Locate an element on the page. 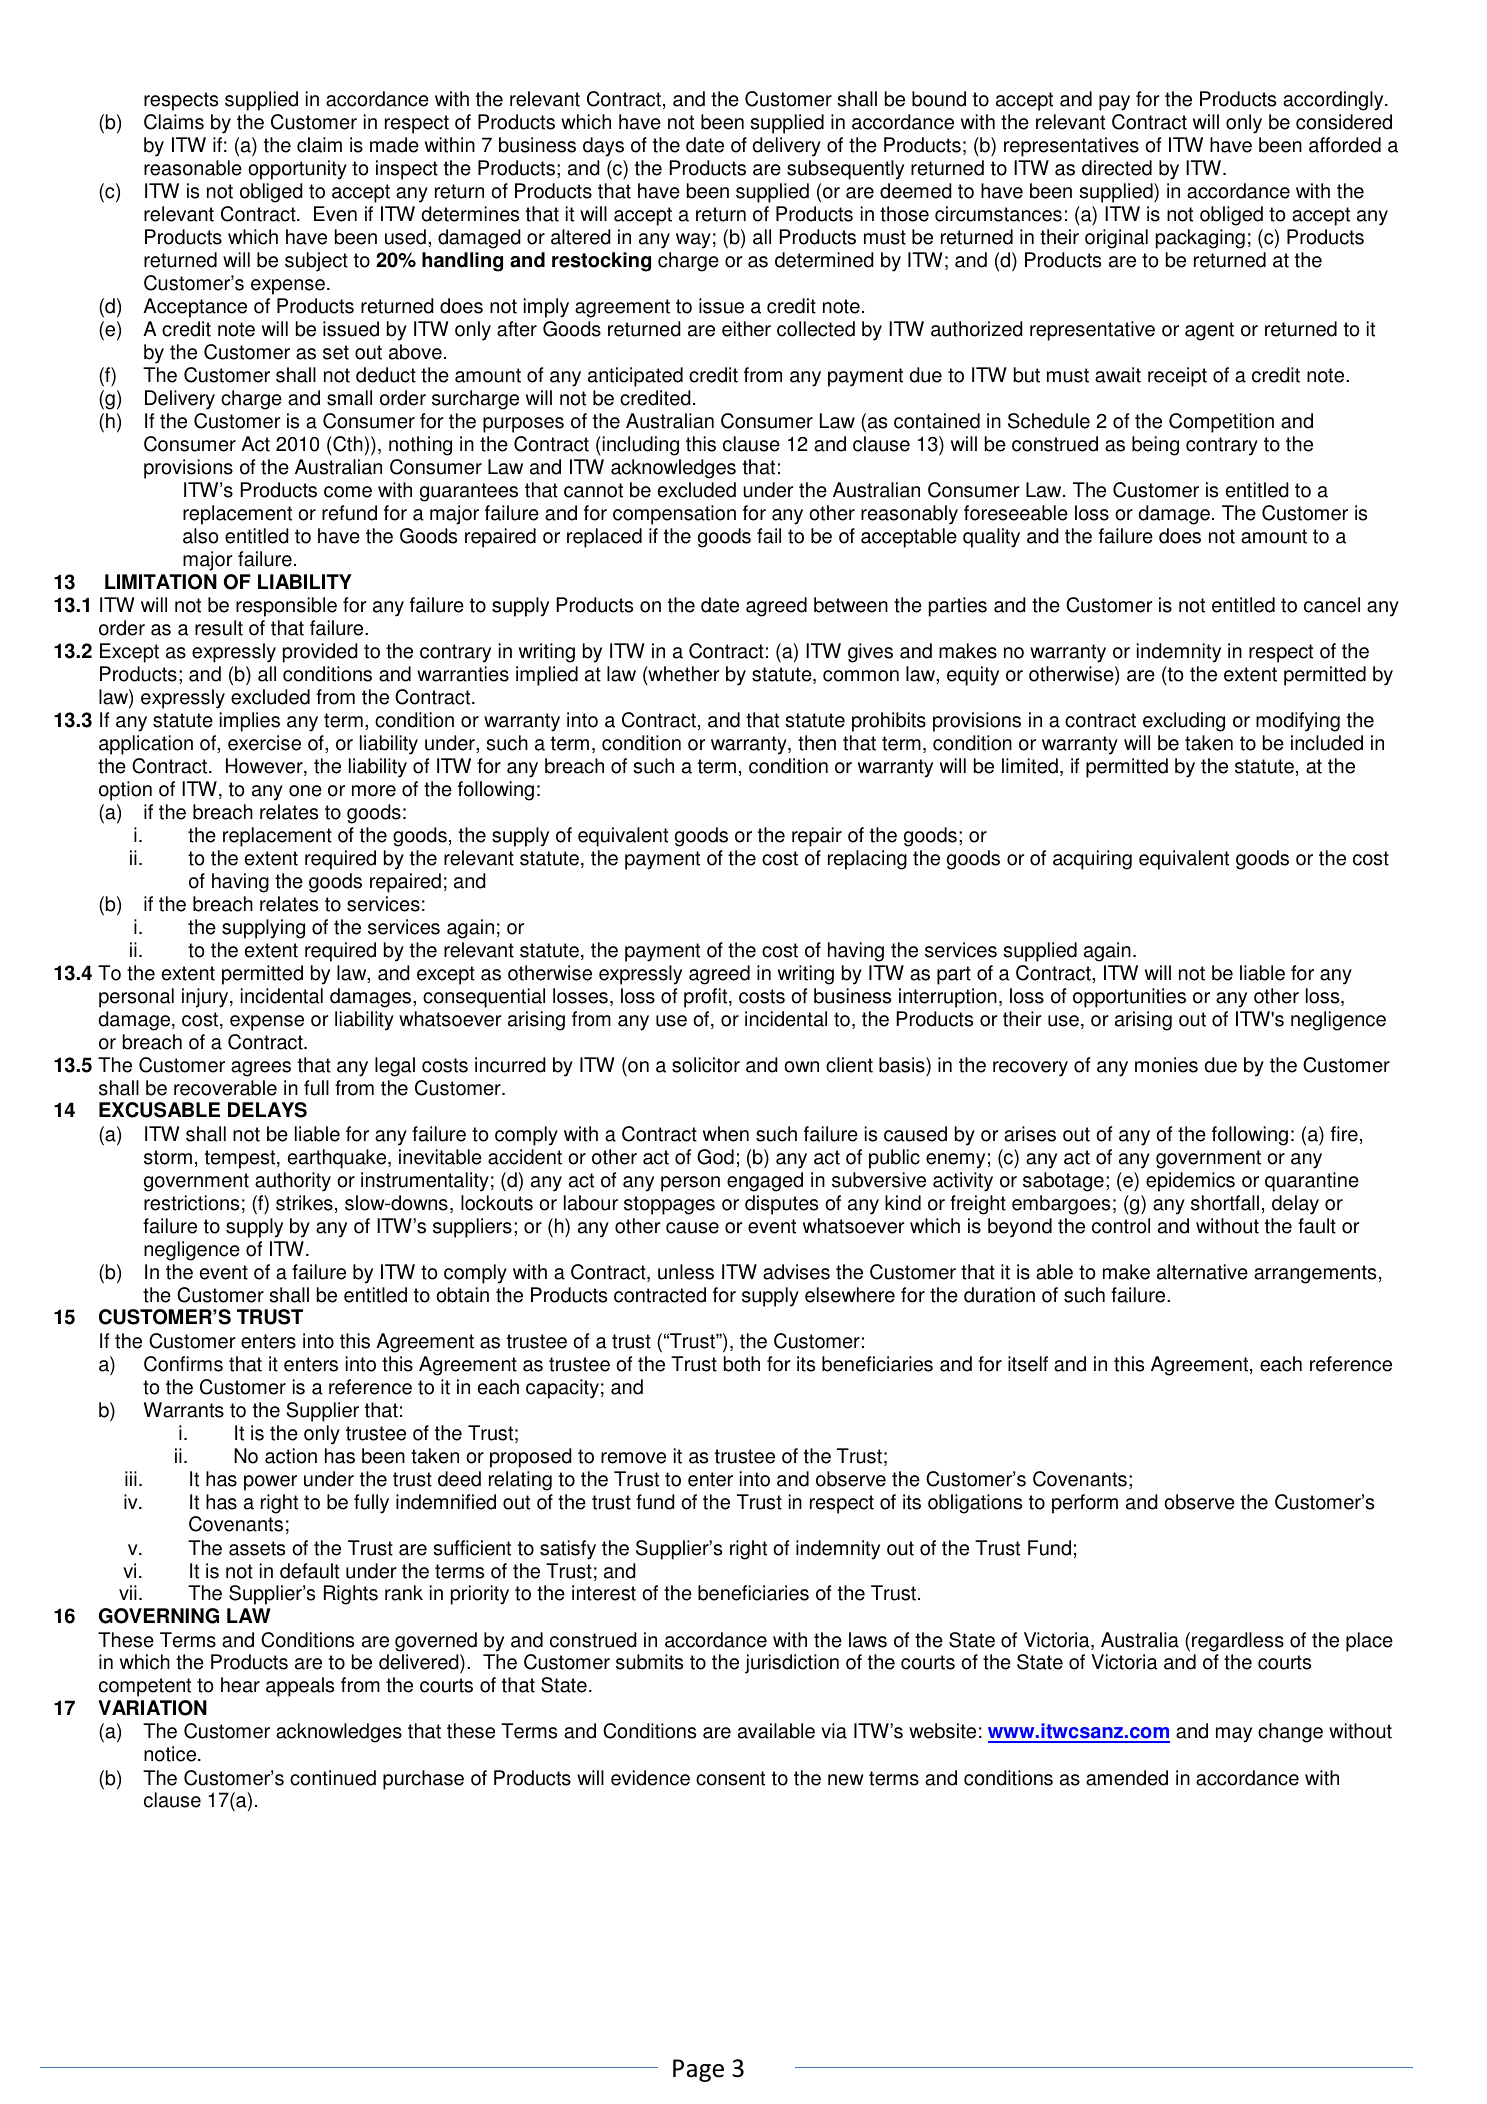 The width and height of the document is (1487, 2104). appeals is located at coordinates (300, 1687).
